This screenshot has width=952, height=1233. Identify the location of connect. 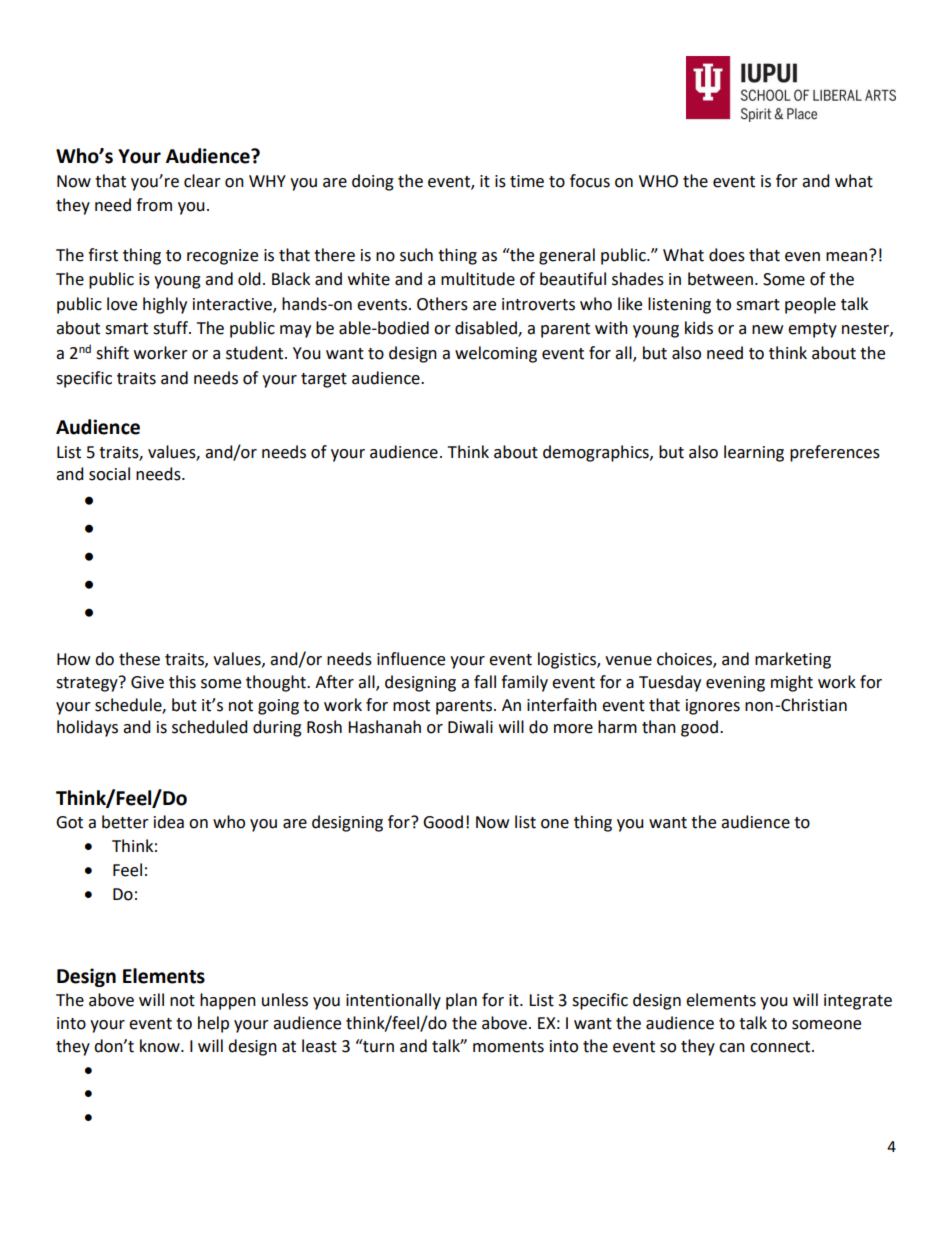
(781, 1047).
